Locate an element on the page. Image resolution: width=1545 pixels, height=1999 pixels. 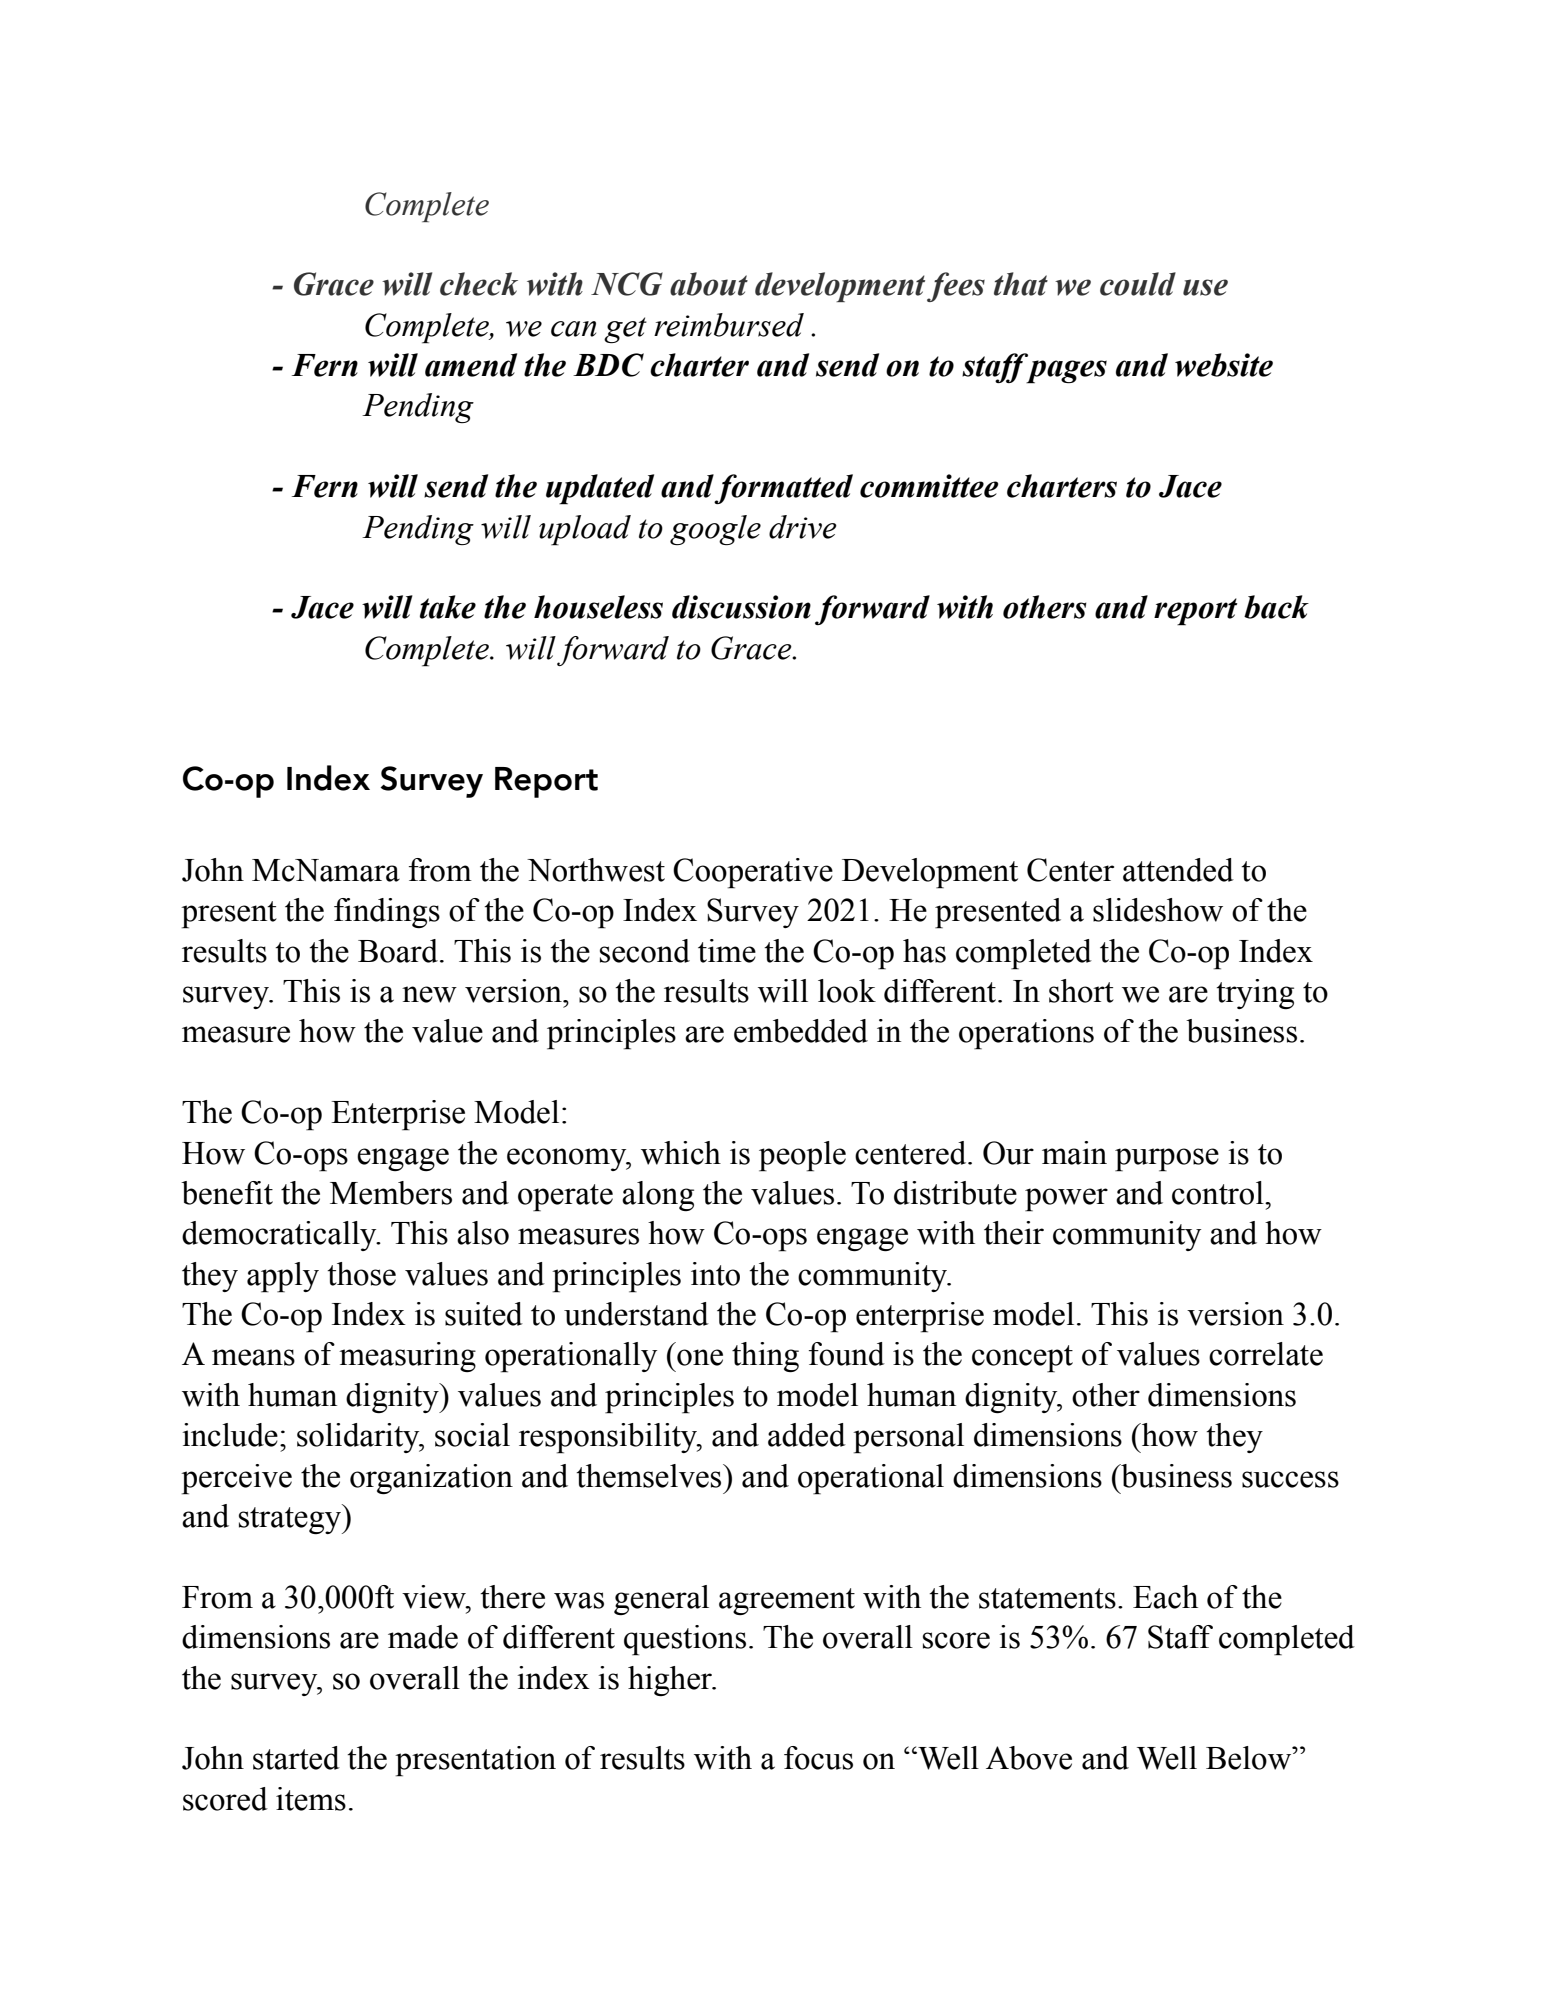
those is located at coordinates (361, 1274).
